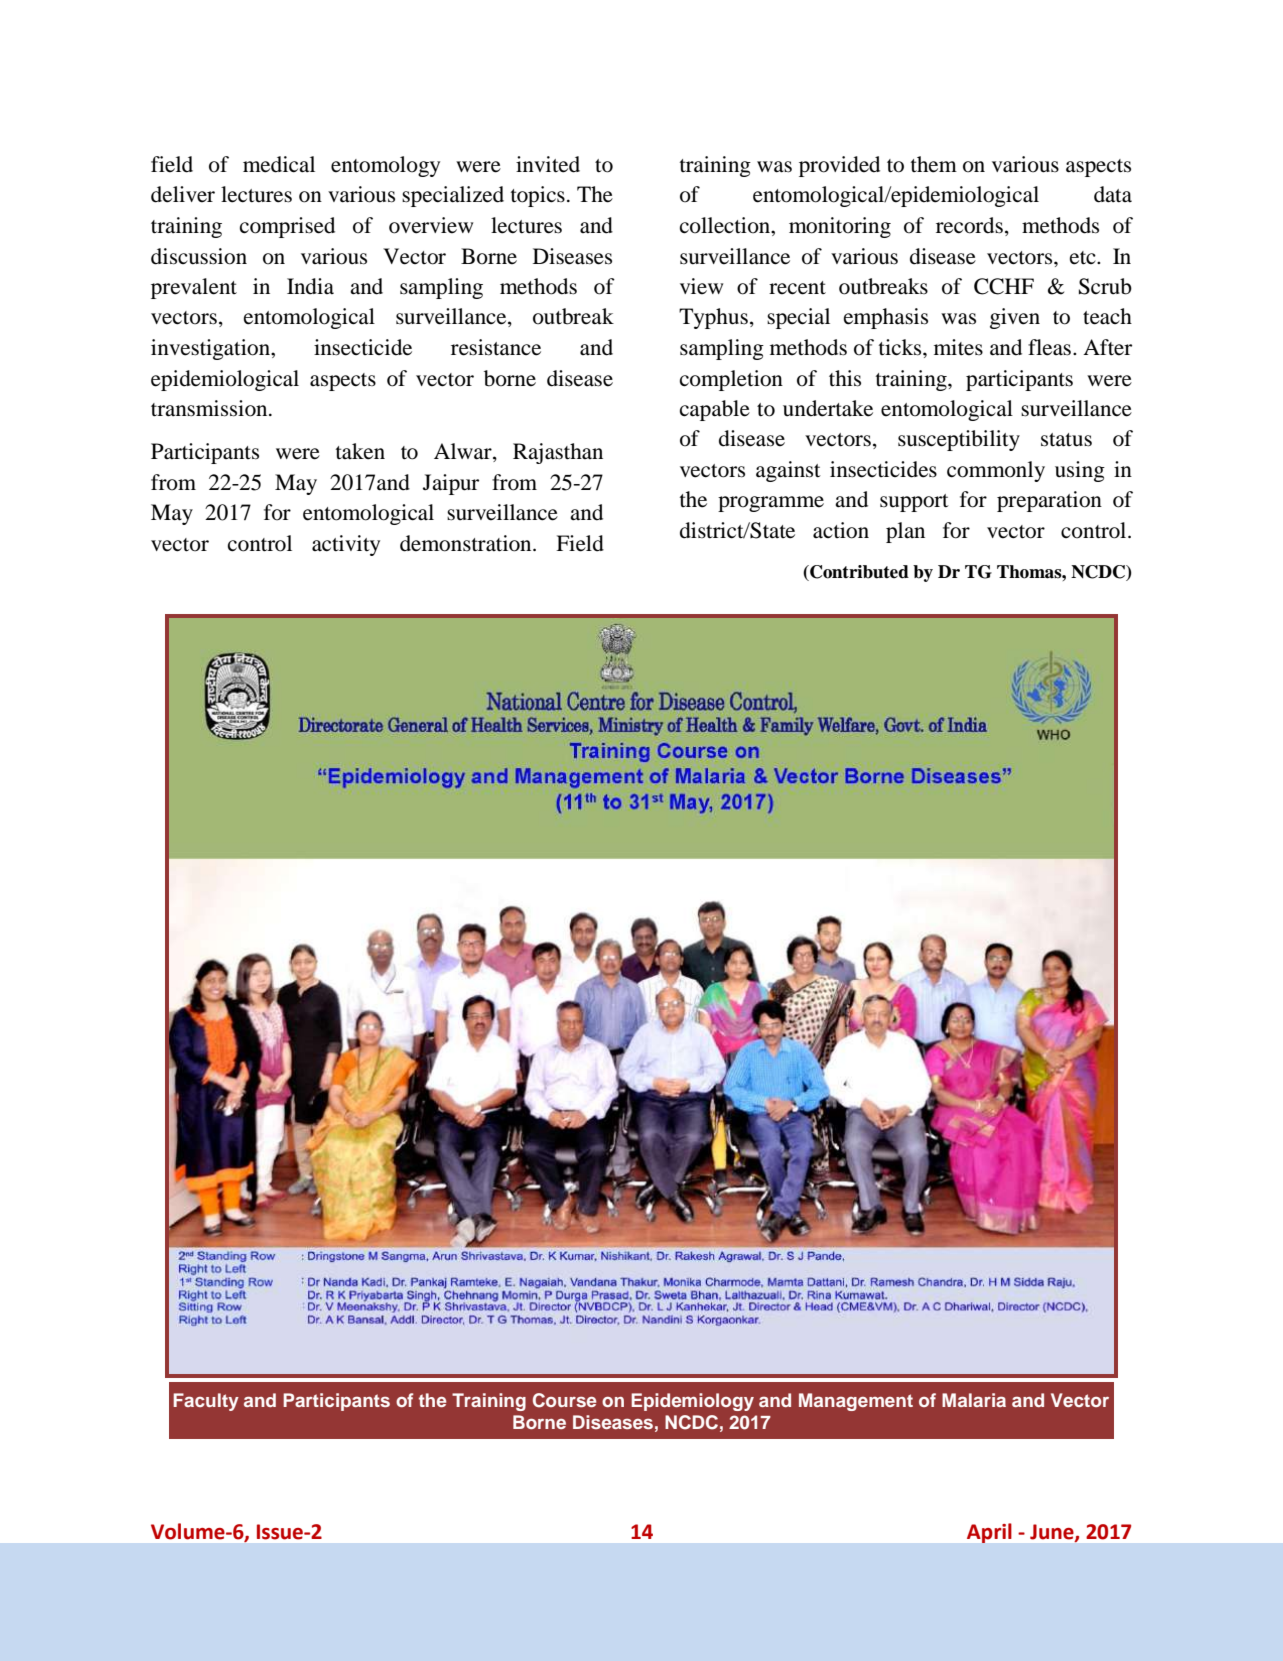 Image resolution: width=1283 pixels, height=1661 pixels. Describe the element at coordinates (565, 1400) in the screenshot. I see `Course` at that location.
